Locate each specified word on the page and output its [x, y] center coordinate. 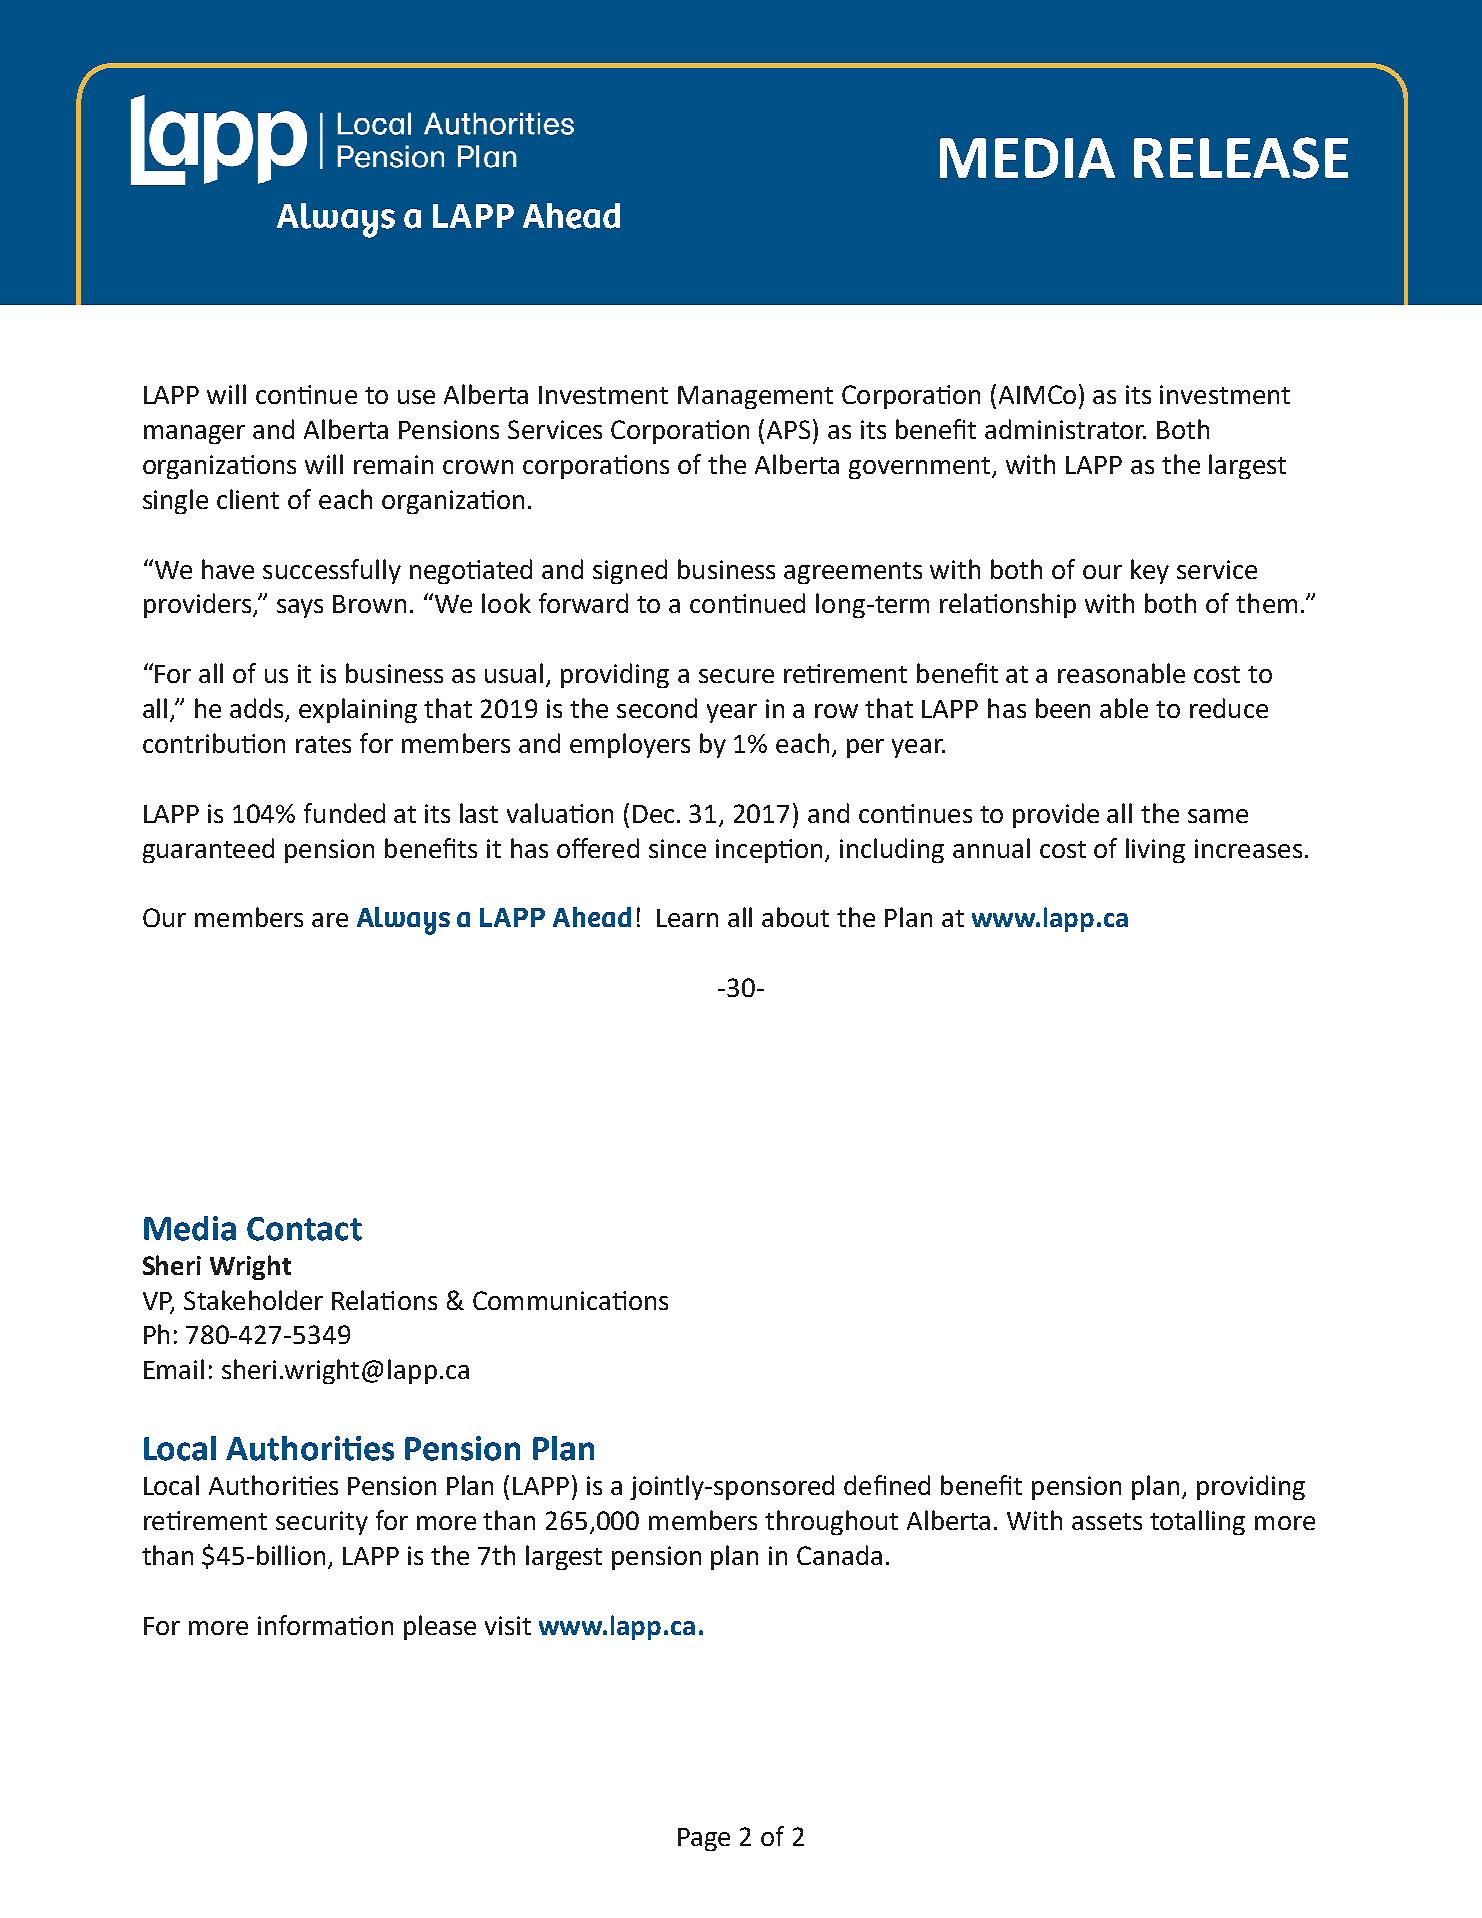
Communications [570, 1300]
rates [323, 744]
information [325, 1625]
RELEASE [1241, 158]
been [1063, 708]
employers [630, 745]
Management [755, 397]
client [248, 499]
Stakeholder [253, 1300]
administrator [1065, 429]
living [1155, 850]
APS [790, 429]
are [330, 920]
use [416, 397]
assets [1107, 1521]
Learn [687, 918]
